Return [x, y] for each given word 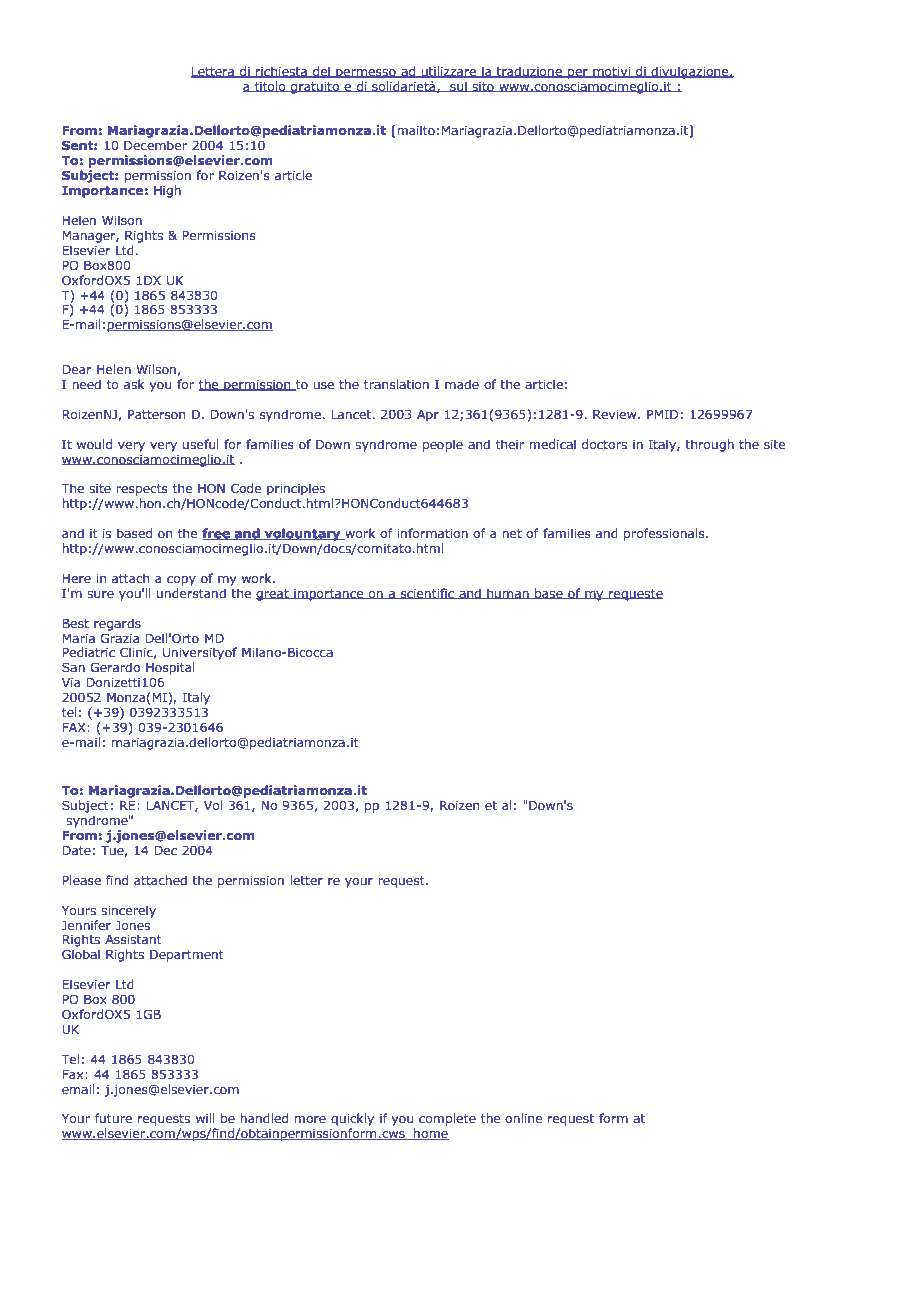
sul [458, 87]
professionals [665, 534]
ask [134, 384]
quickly [352, 1119]
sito [483, 87]
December [155, 145]
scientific [427, 594]
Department [187, 956]
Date [76, 850]
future [113, 1118]
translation [396, 384]
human [508, 594]
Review [616, 414]
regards [117, 624]
